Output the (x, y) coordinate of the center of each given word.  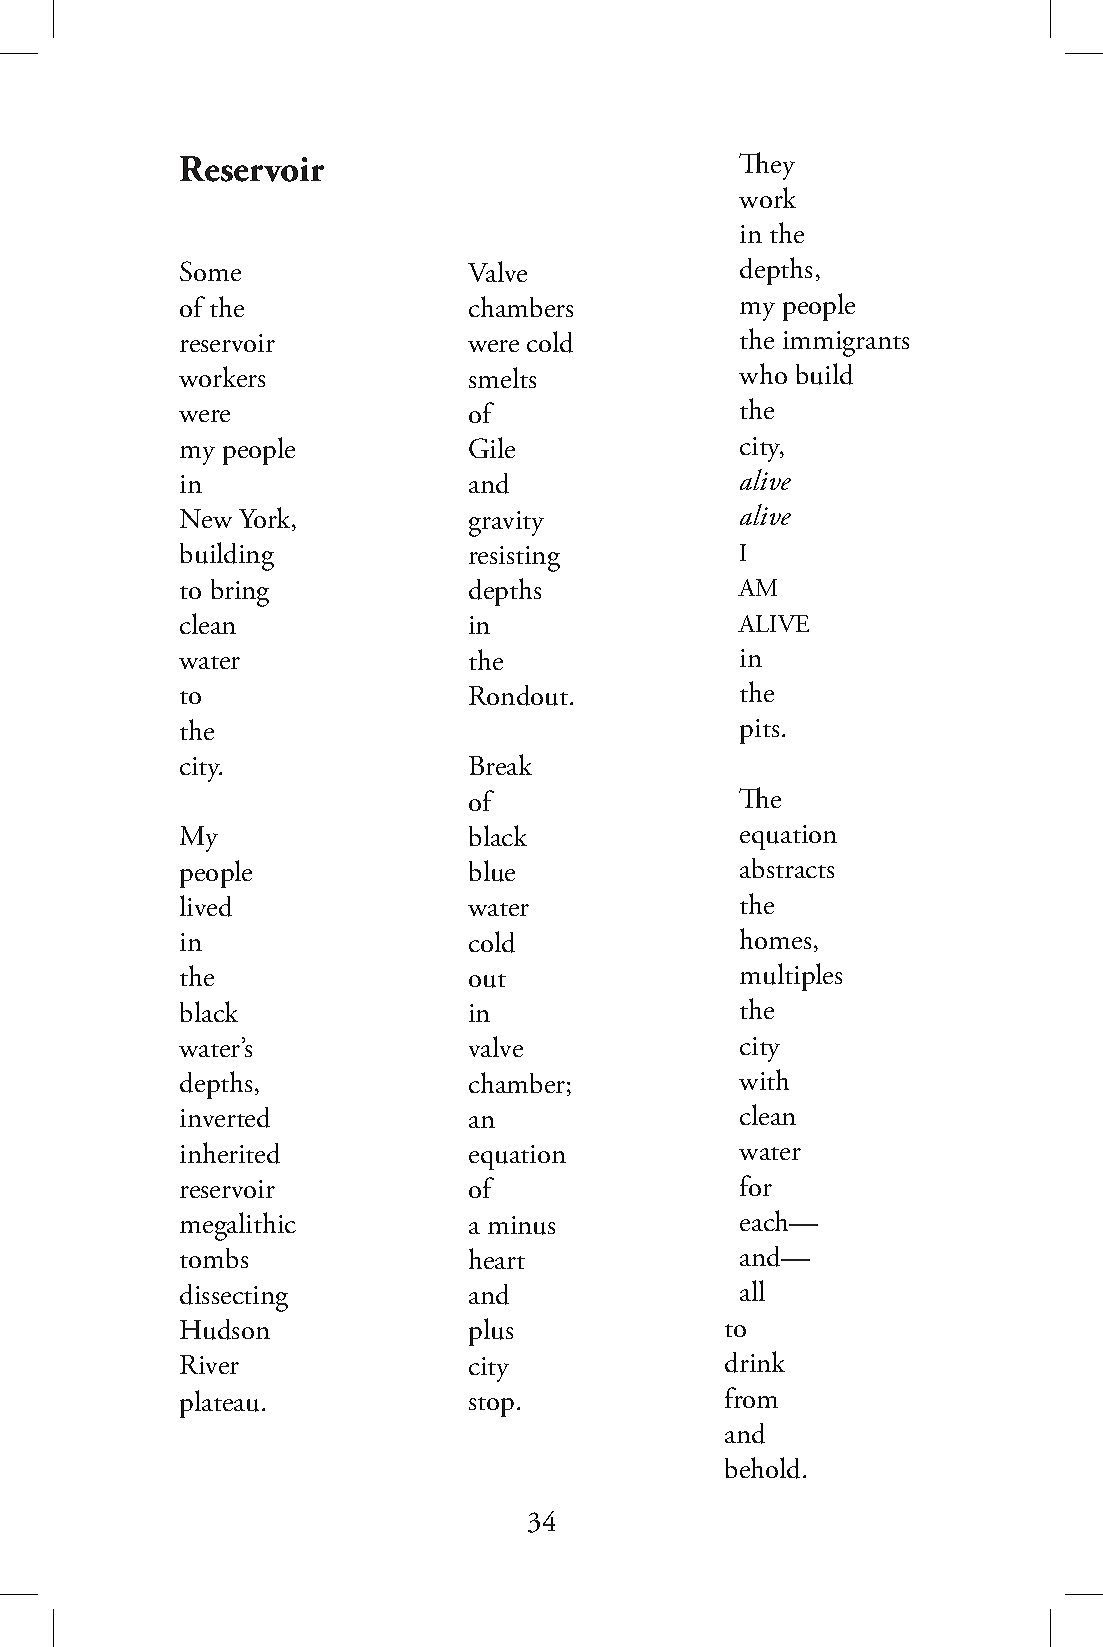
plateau (219, 1404)
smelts (502, 377)
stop (491, 1407)
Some (210, 271)
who (763, 373)
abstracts (787, 868)
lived (206, 906)
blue (492, 871)
